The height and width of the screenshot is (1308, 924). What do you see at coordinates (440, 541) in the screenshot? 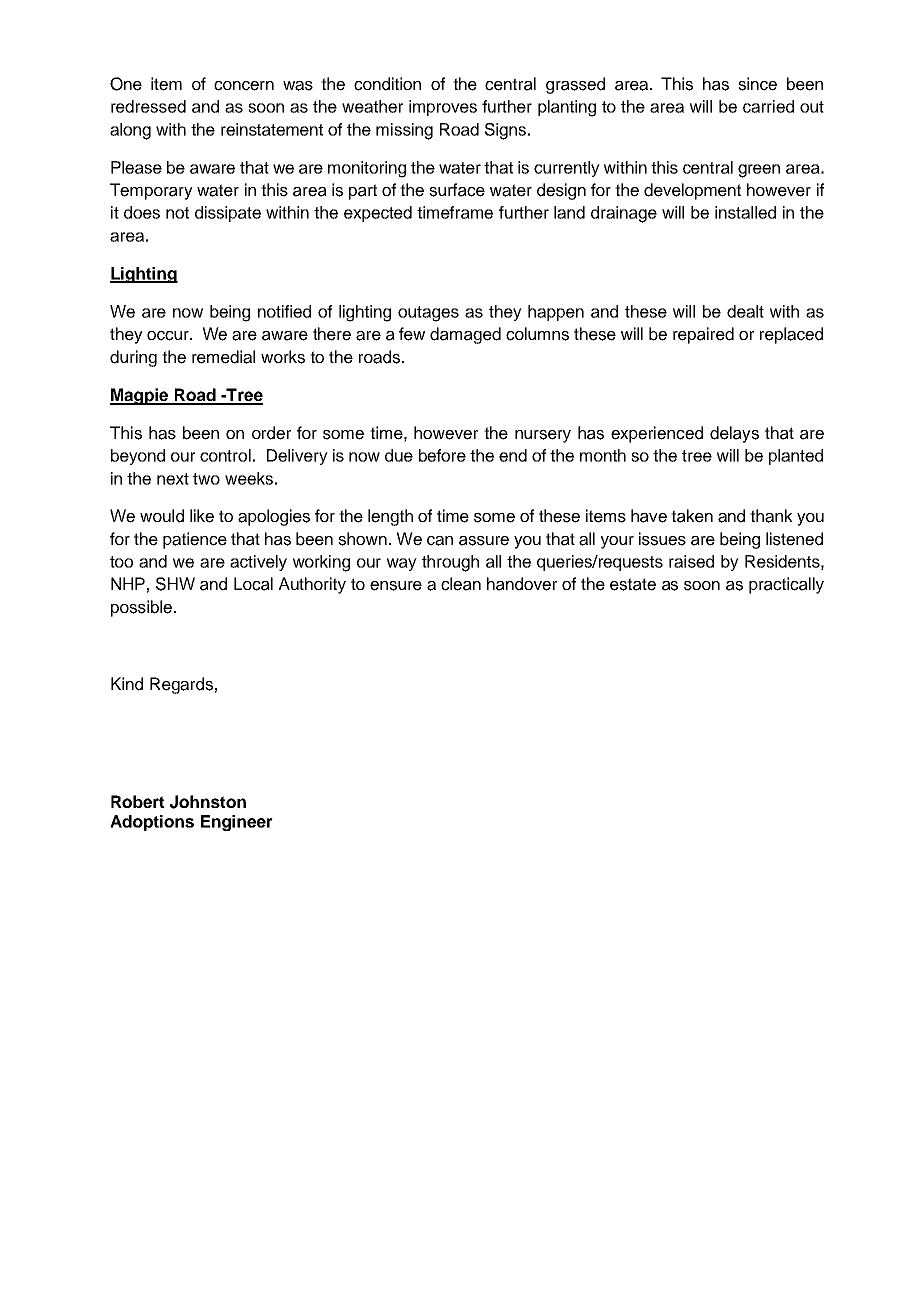
I see `can` at bounding box center [440, 541].
